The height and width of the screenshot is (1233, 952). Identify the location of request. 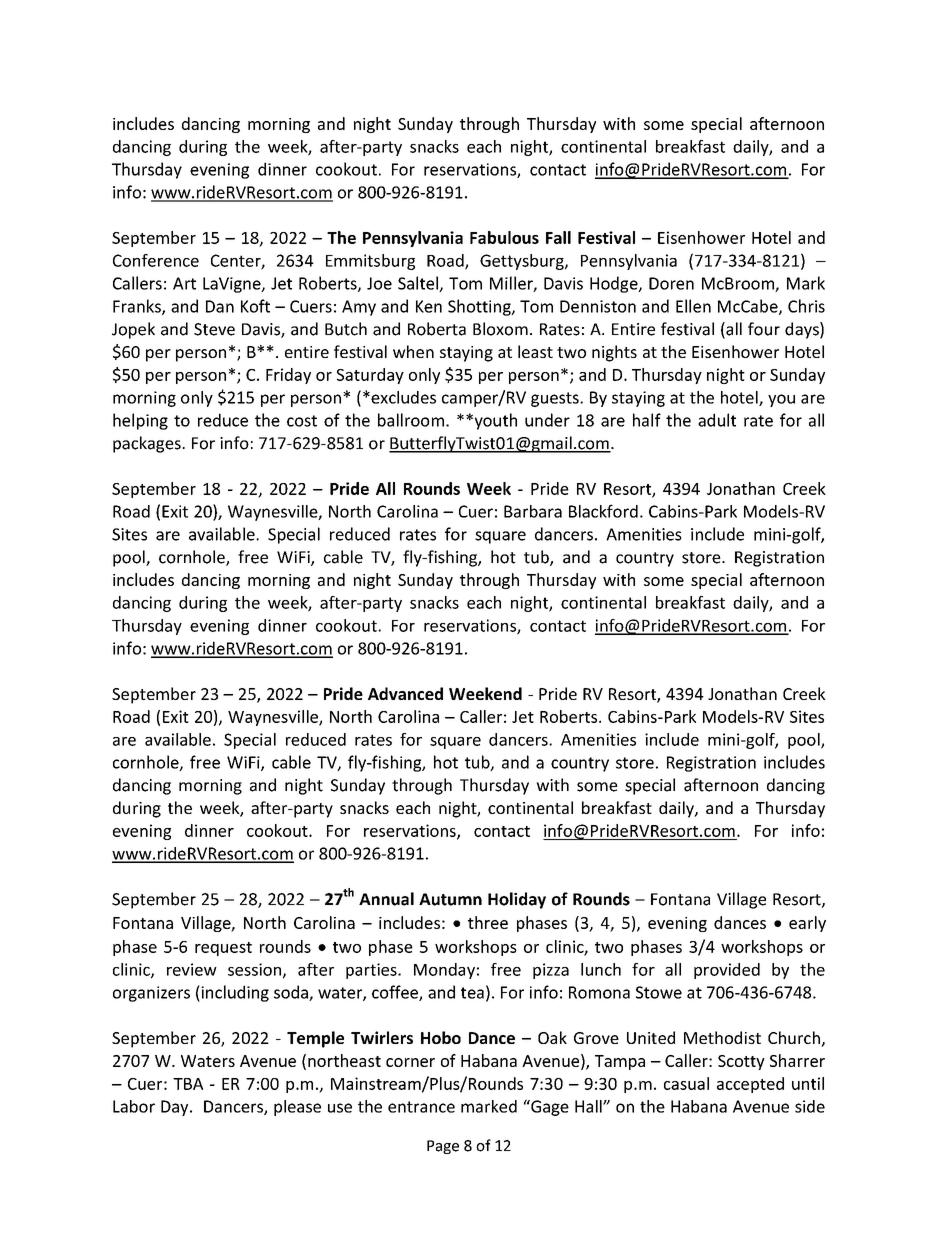
(223, 949).
